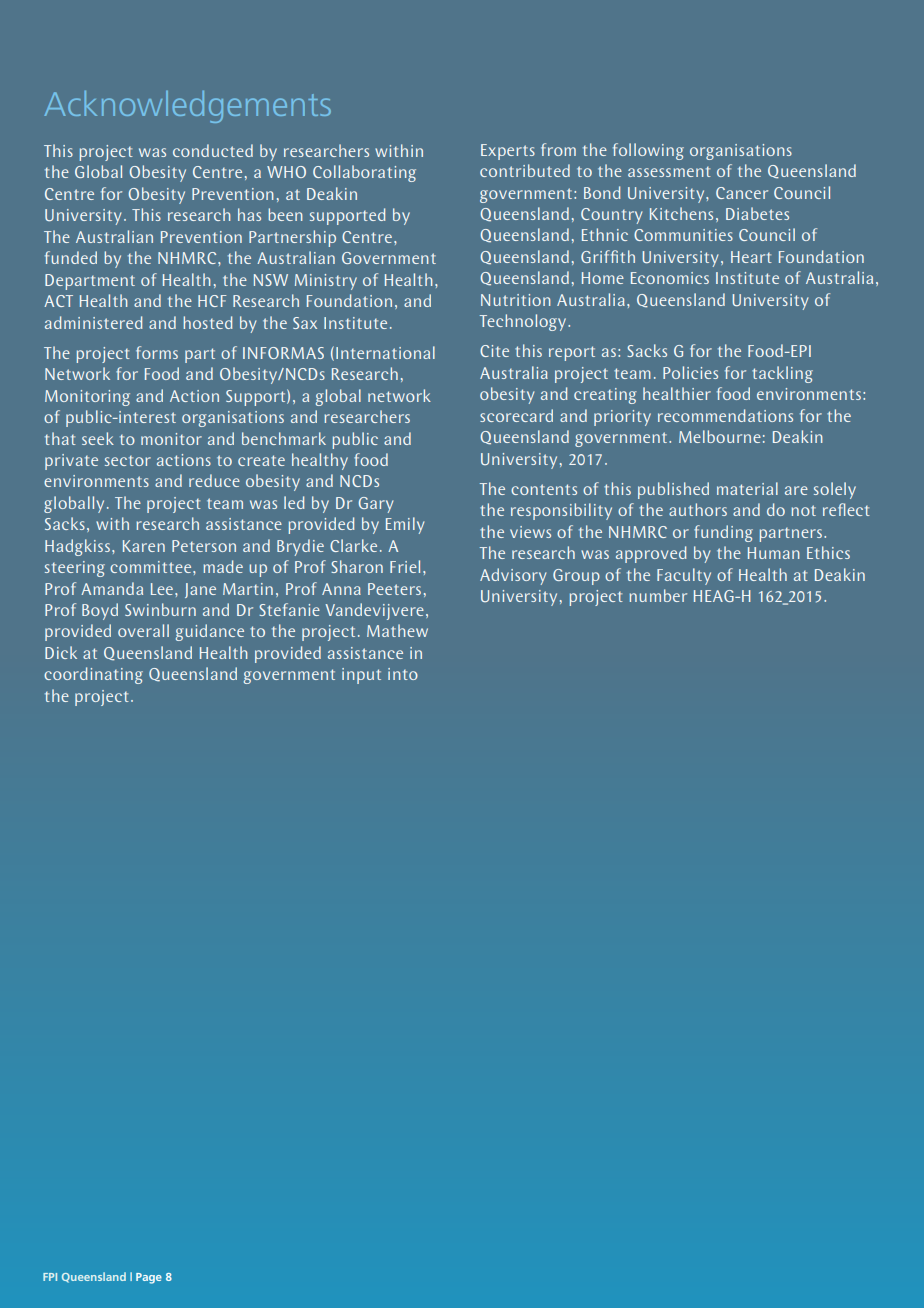 The image size is (924, 1308). Describe the element at coordinates (742, 193) in the image. I see `Cancer` at that location.
